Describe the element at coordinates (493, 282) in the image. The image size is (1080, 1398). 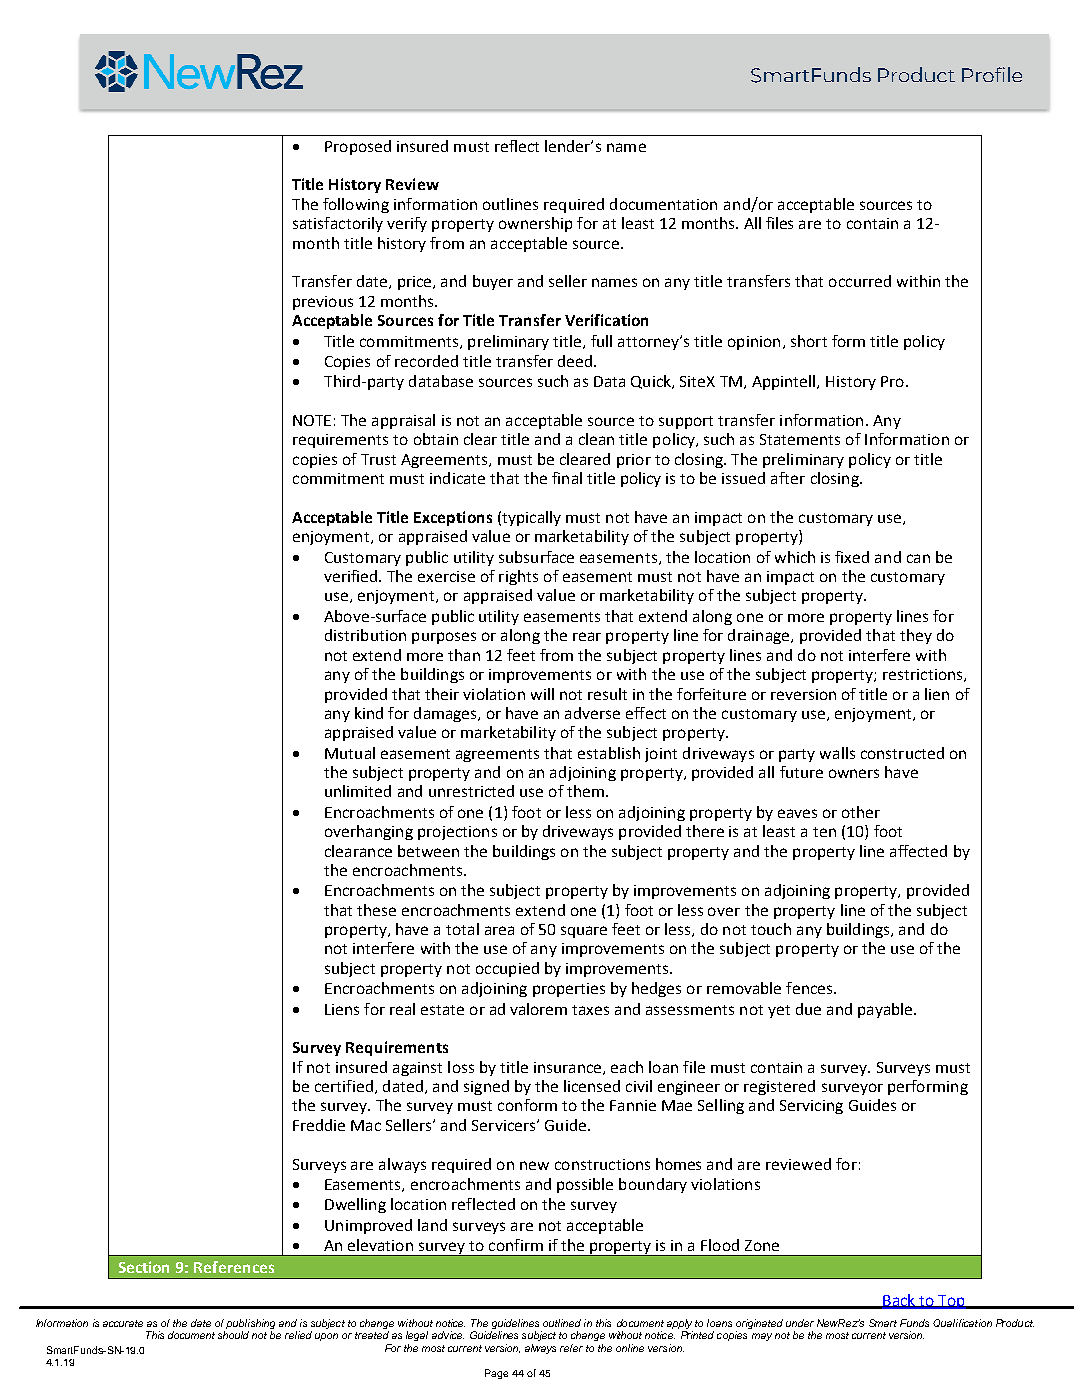
I see `buyer` at that location.
